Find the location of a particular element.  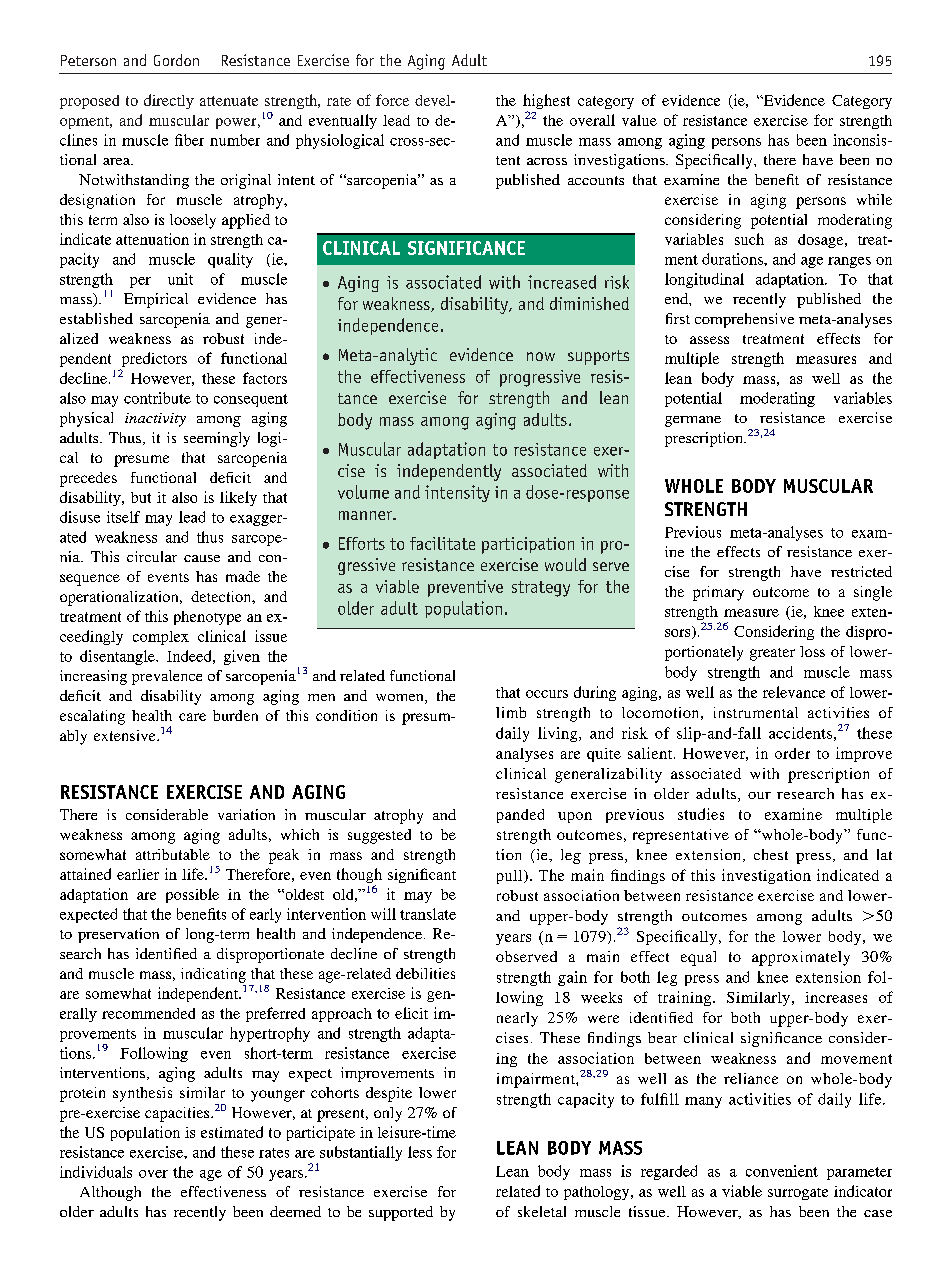

possible is located at coordinates (192, 895).
